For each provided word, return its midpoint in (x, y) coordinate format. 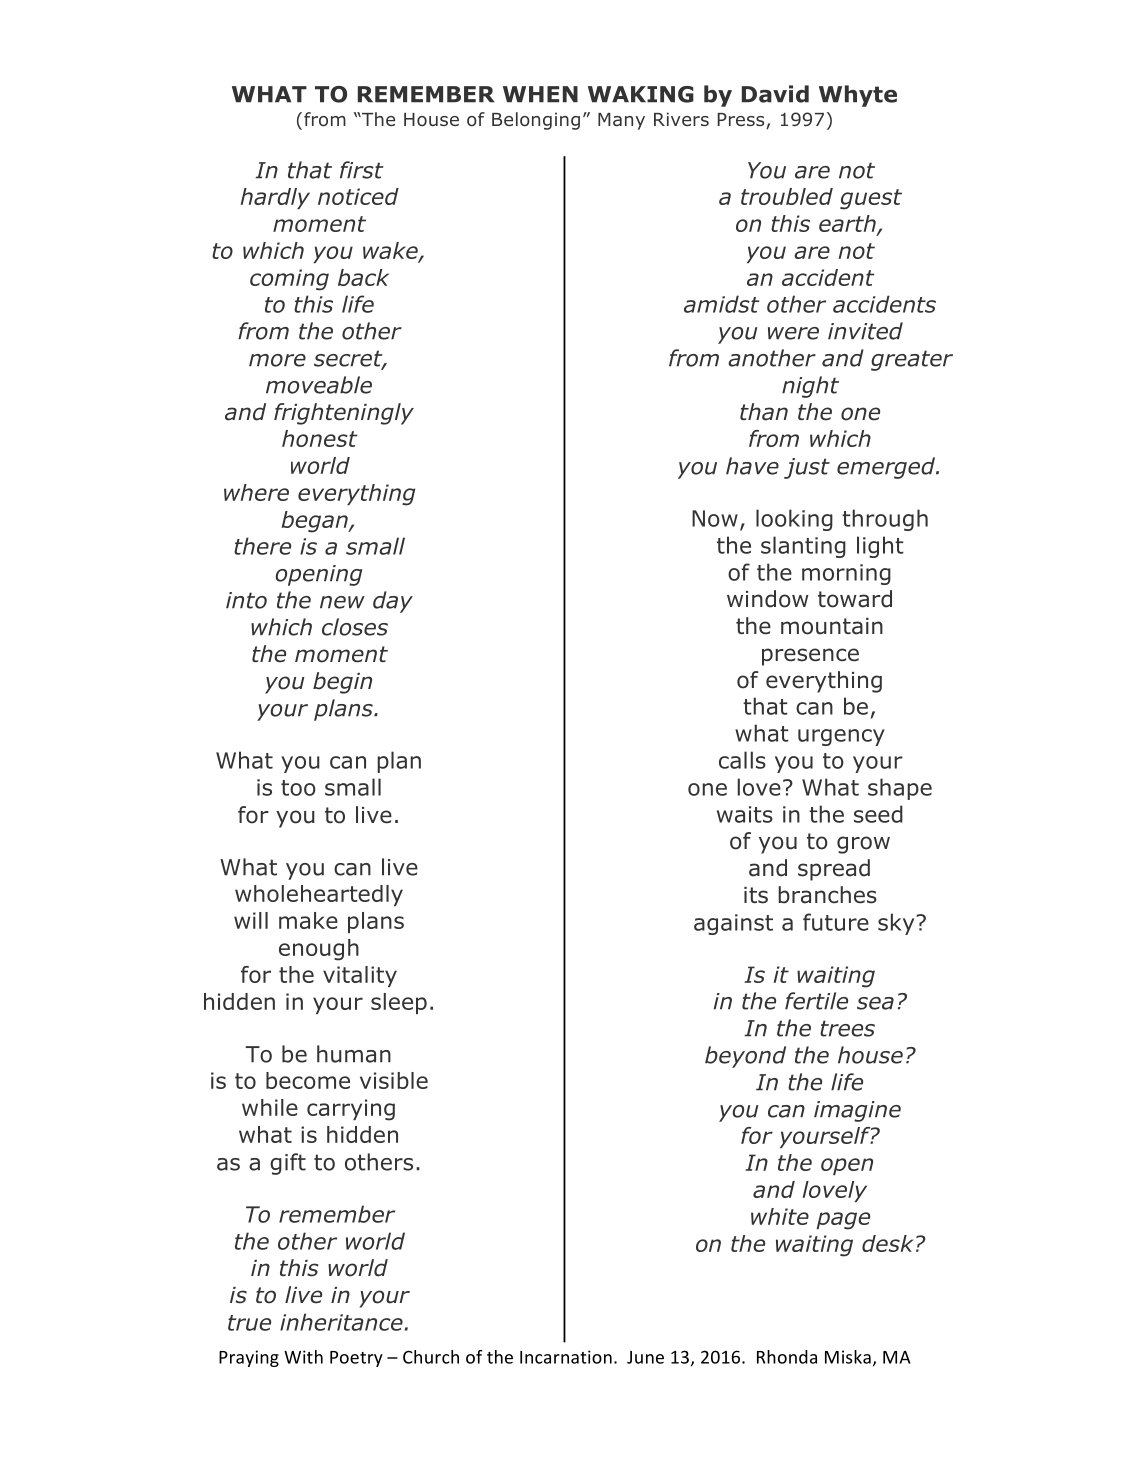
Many (621, 121)
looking (794, 520)
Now (715, 518)
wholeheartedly (319, 895)
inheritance (341, 1322)
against (733, 924)
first (362, 170)
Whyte (858, 96)
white (780, 1216)
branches (827, 895)
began (316, 522)
